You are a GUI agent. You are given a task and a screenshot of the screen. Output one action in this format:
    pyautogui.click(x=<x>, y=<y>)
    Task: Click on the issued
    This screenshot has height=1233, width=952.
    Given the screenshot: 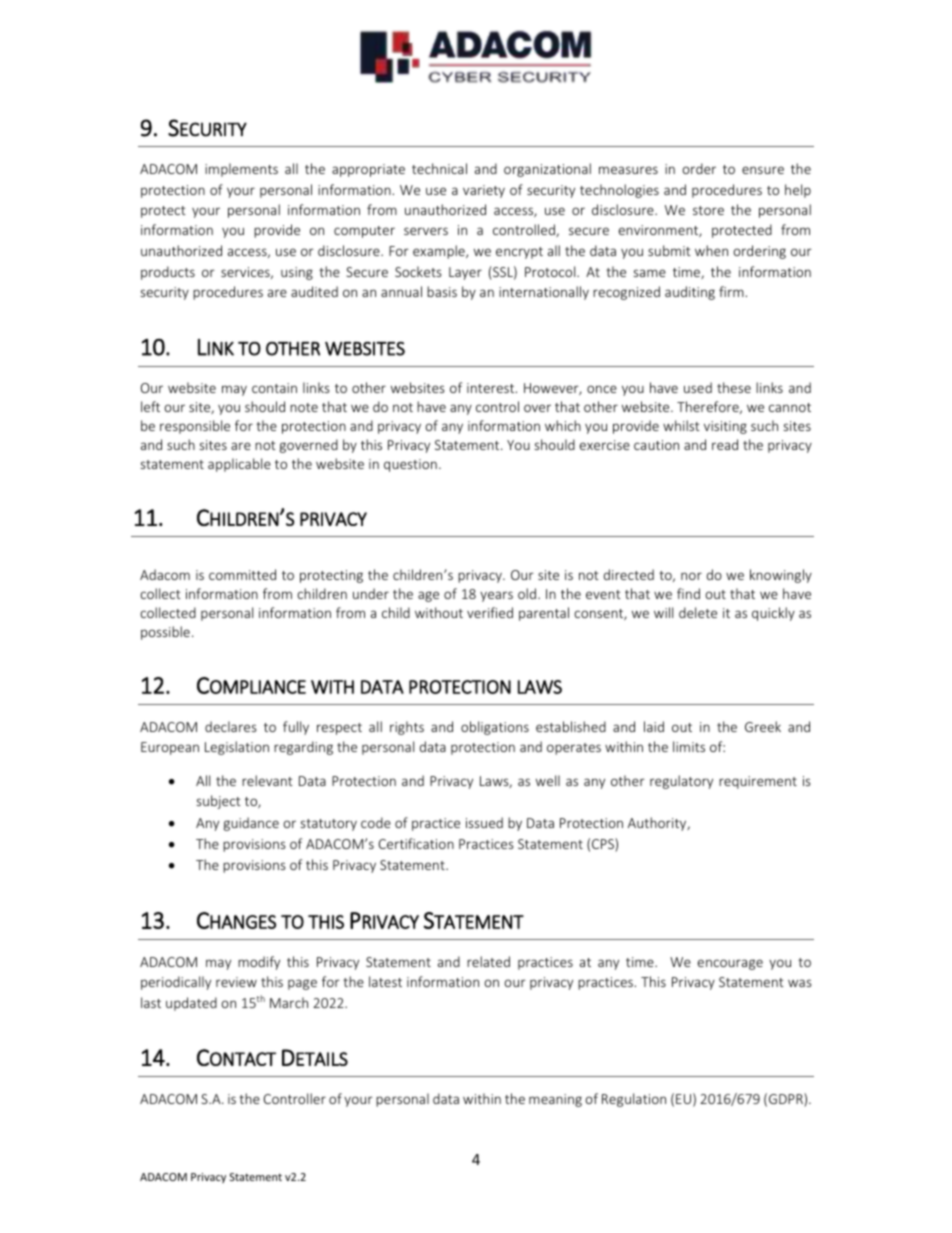 What is the action you would take?
    pyautogui.click(x=484, y=822)
